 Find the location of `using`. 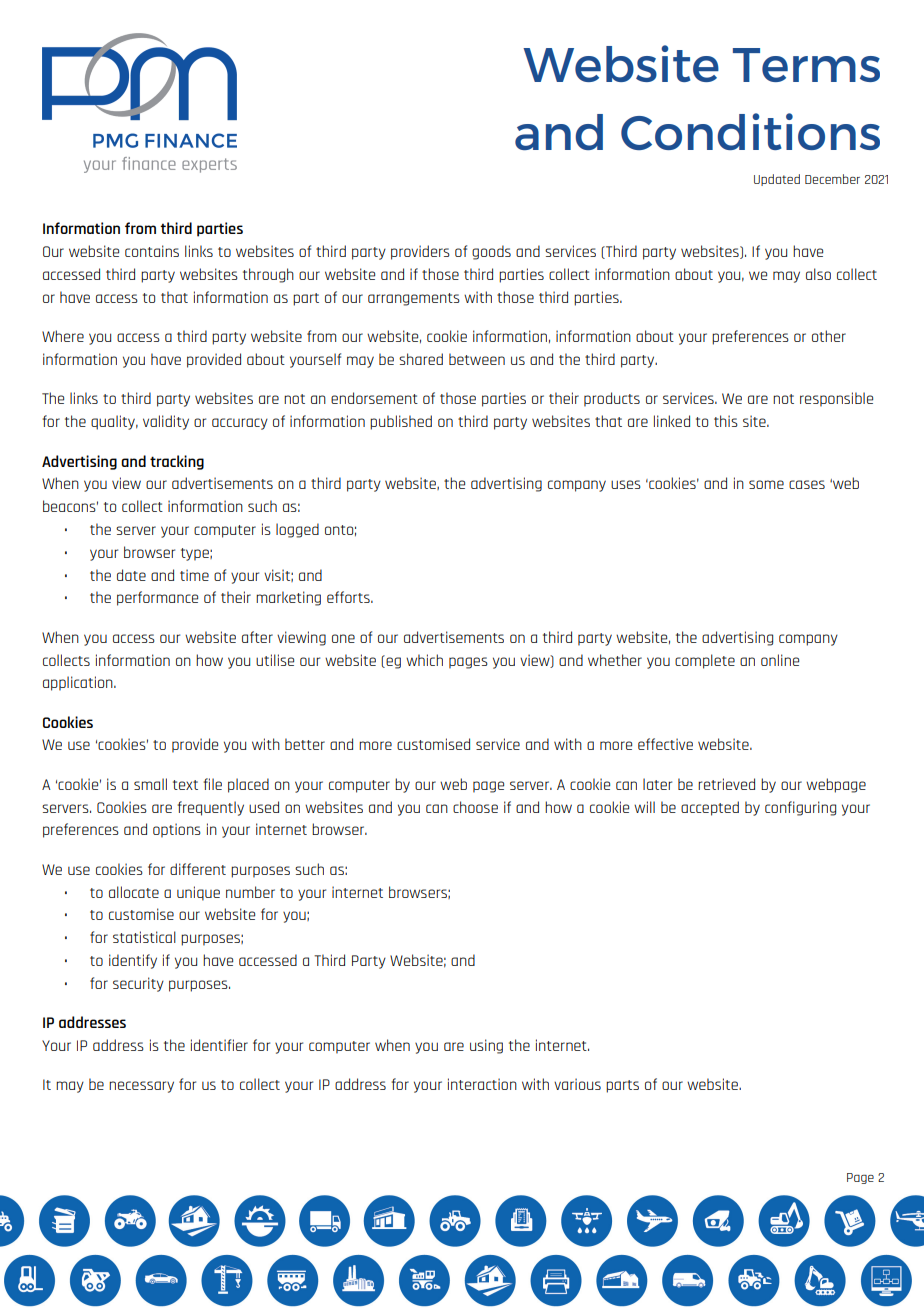

using is located at coordinates (486, 1046).
